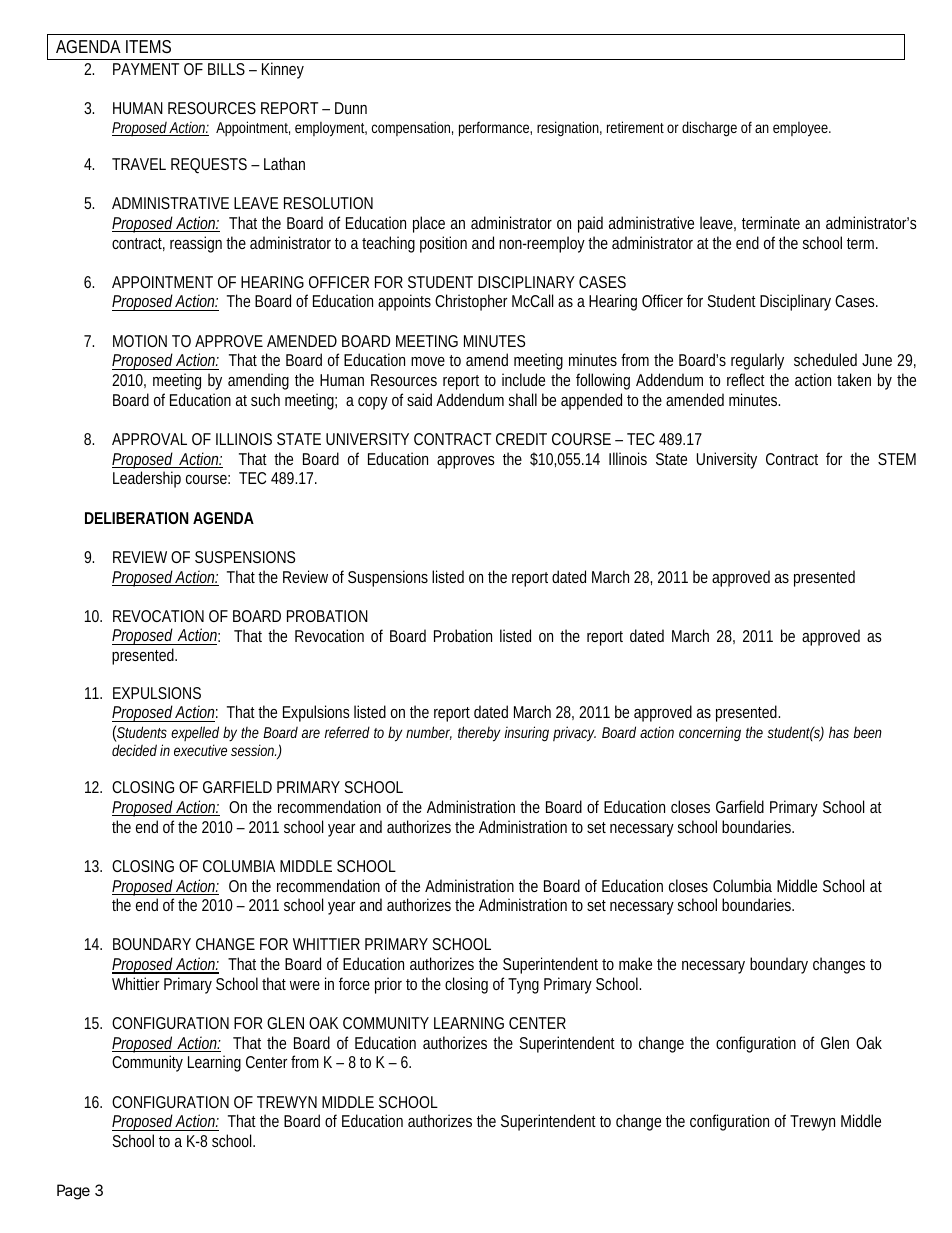  Describe the element at coordinates (147, 479) in the screenshot. I see `Leadership` at that location.
